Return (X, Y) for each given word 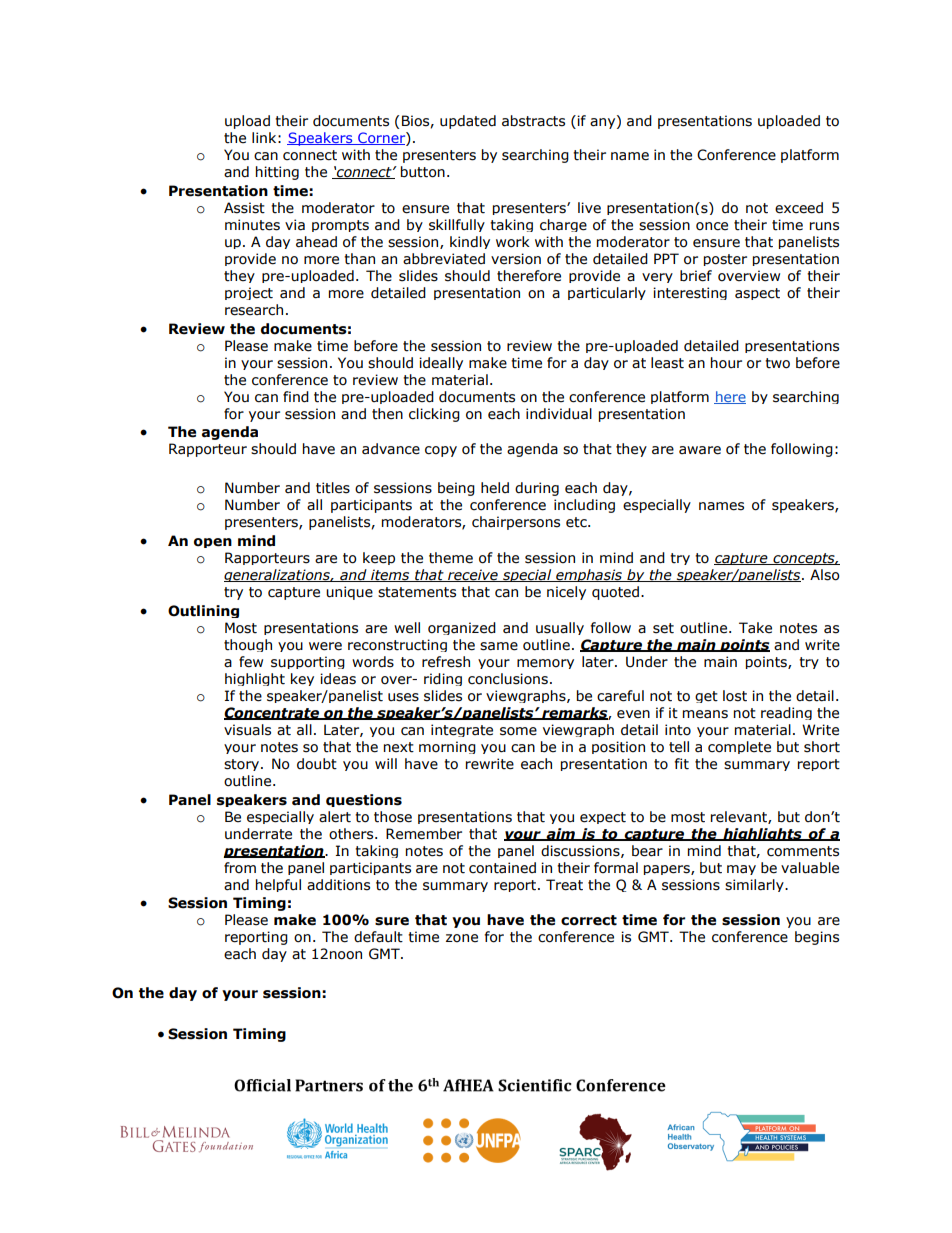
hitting (277, 173)
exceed (799, 208)
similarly (755, 885)
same (499, 646)
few (251, 662)
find (296, 397)
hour (726, 363)
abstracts (533, 121)
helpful (278, 885)
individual (559, 414)
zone (462, 938)
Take (755, 628)
